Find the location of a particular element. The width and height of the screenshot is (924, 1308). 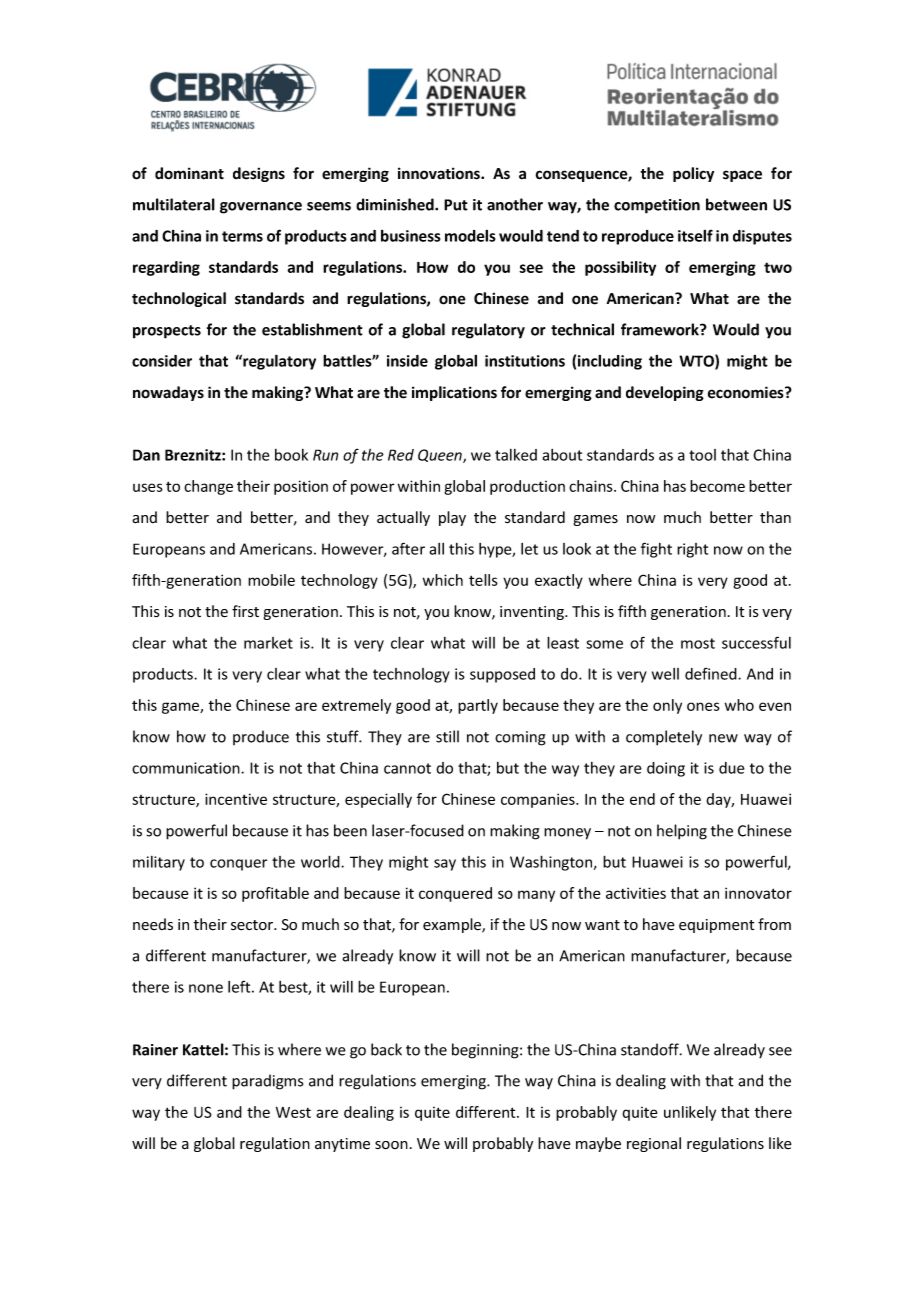

innovations is located at coordinates (440, 173).
